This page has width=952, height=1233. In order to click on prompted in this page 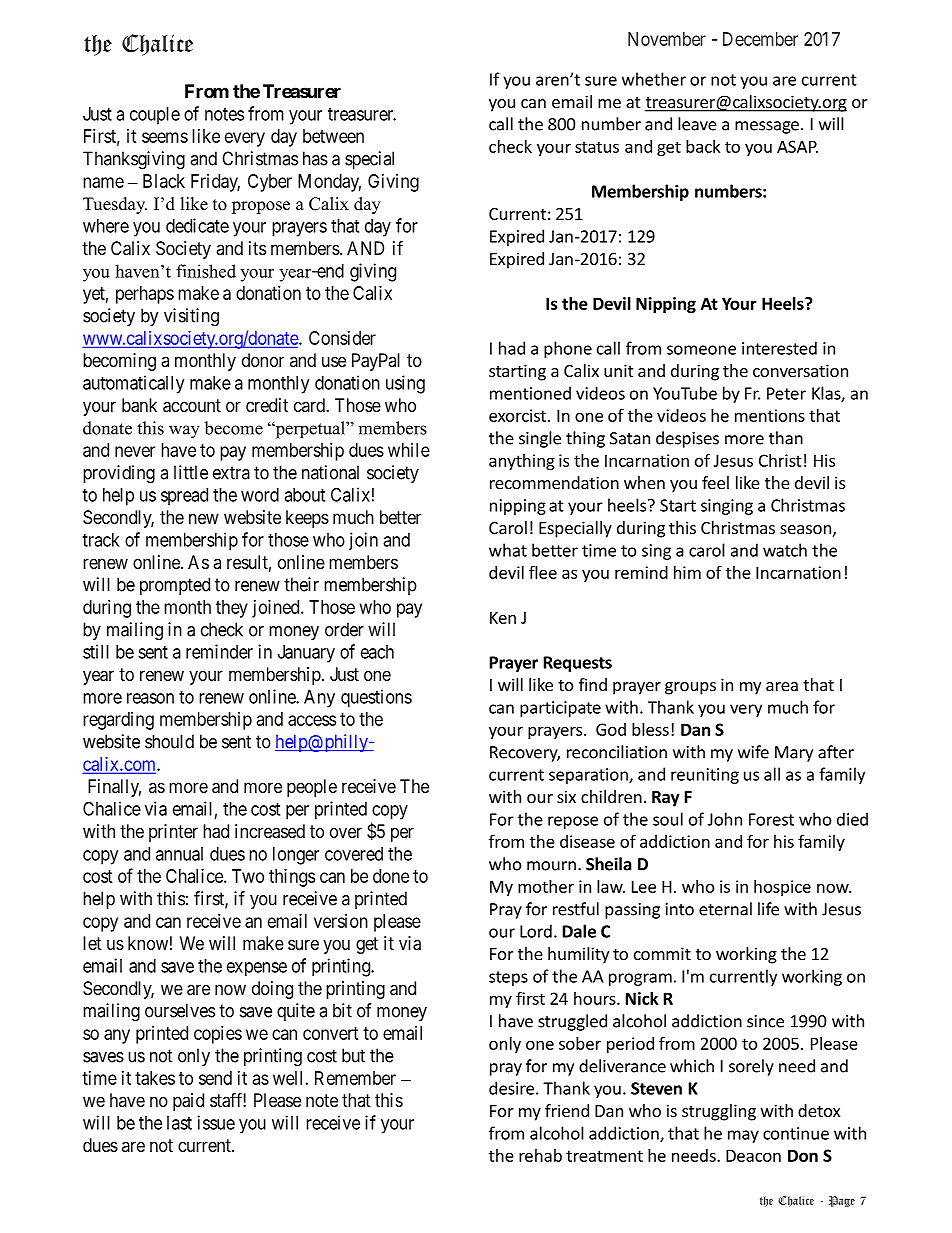, I will do `click(175, 586)`.
